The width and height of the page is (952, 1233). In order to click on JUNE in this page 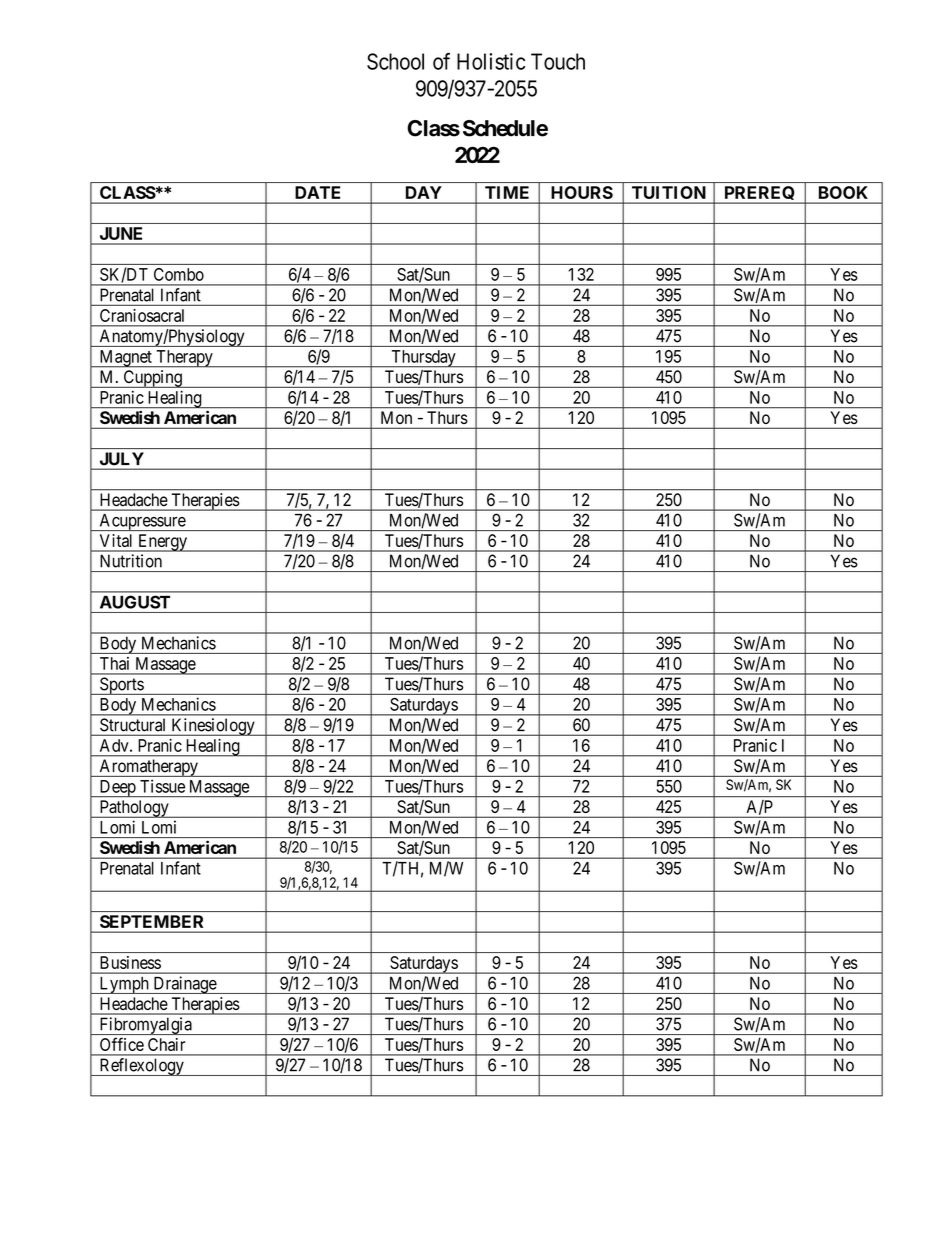, I will do `click(121, 233)`.
